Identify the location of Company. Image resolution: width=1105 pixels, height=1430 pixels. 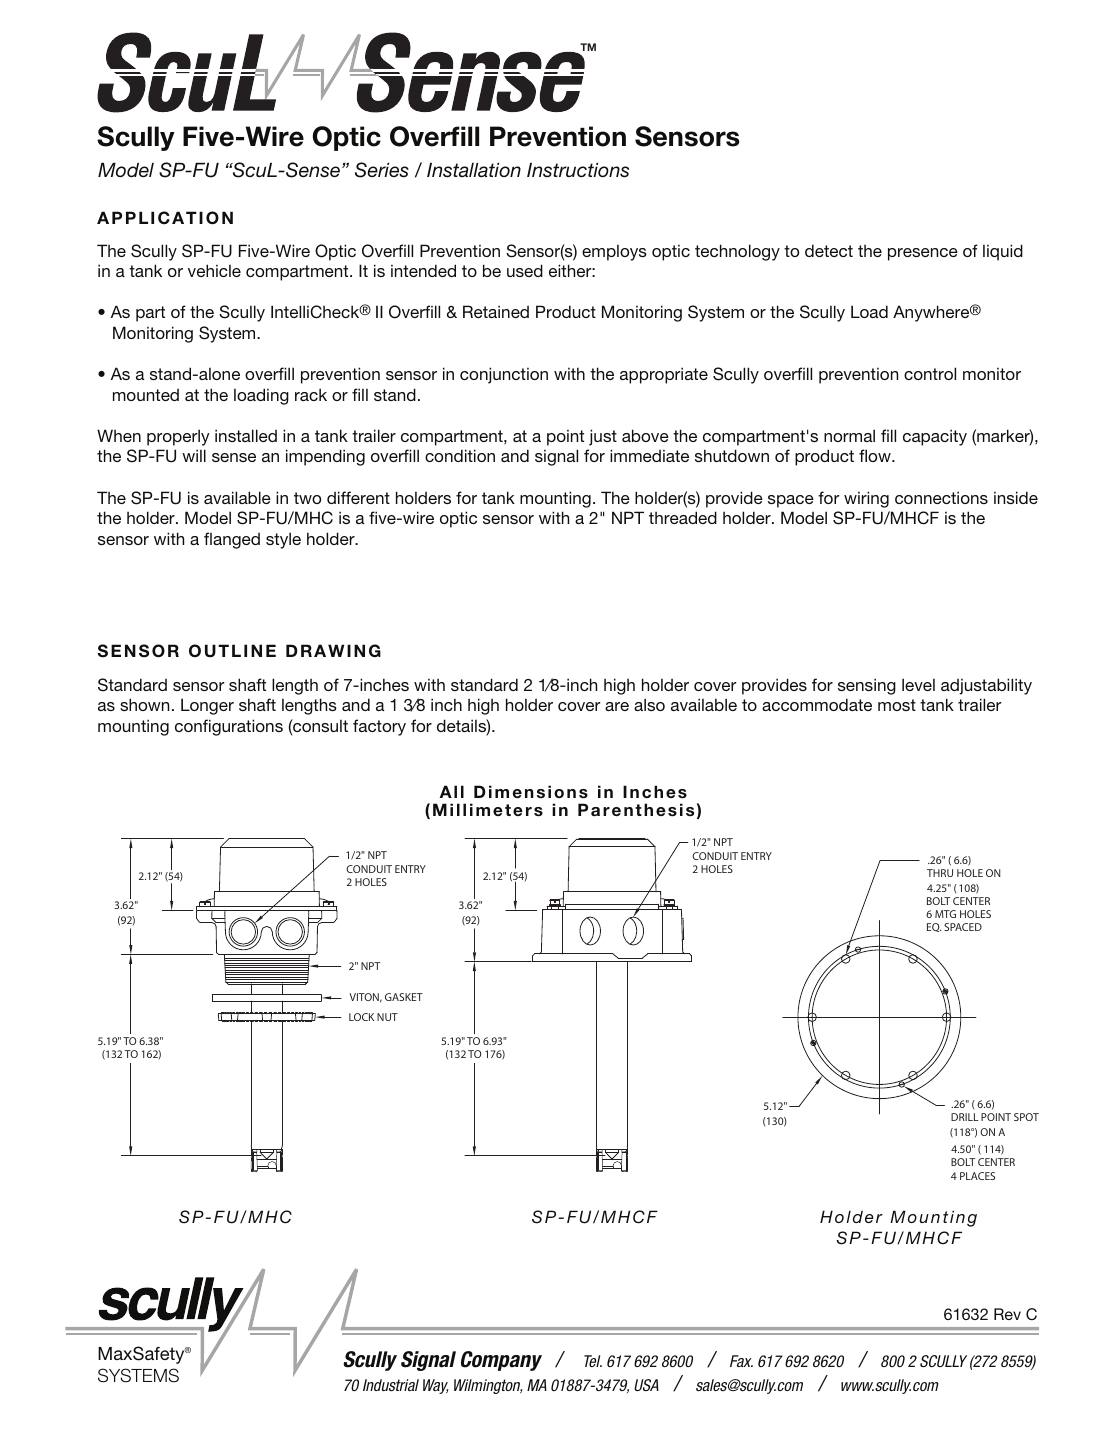
(501, 1361).
